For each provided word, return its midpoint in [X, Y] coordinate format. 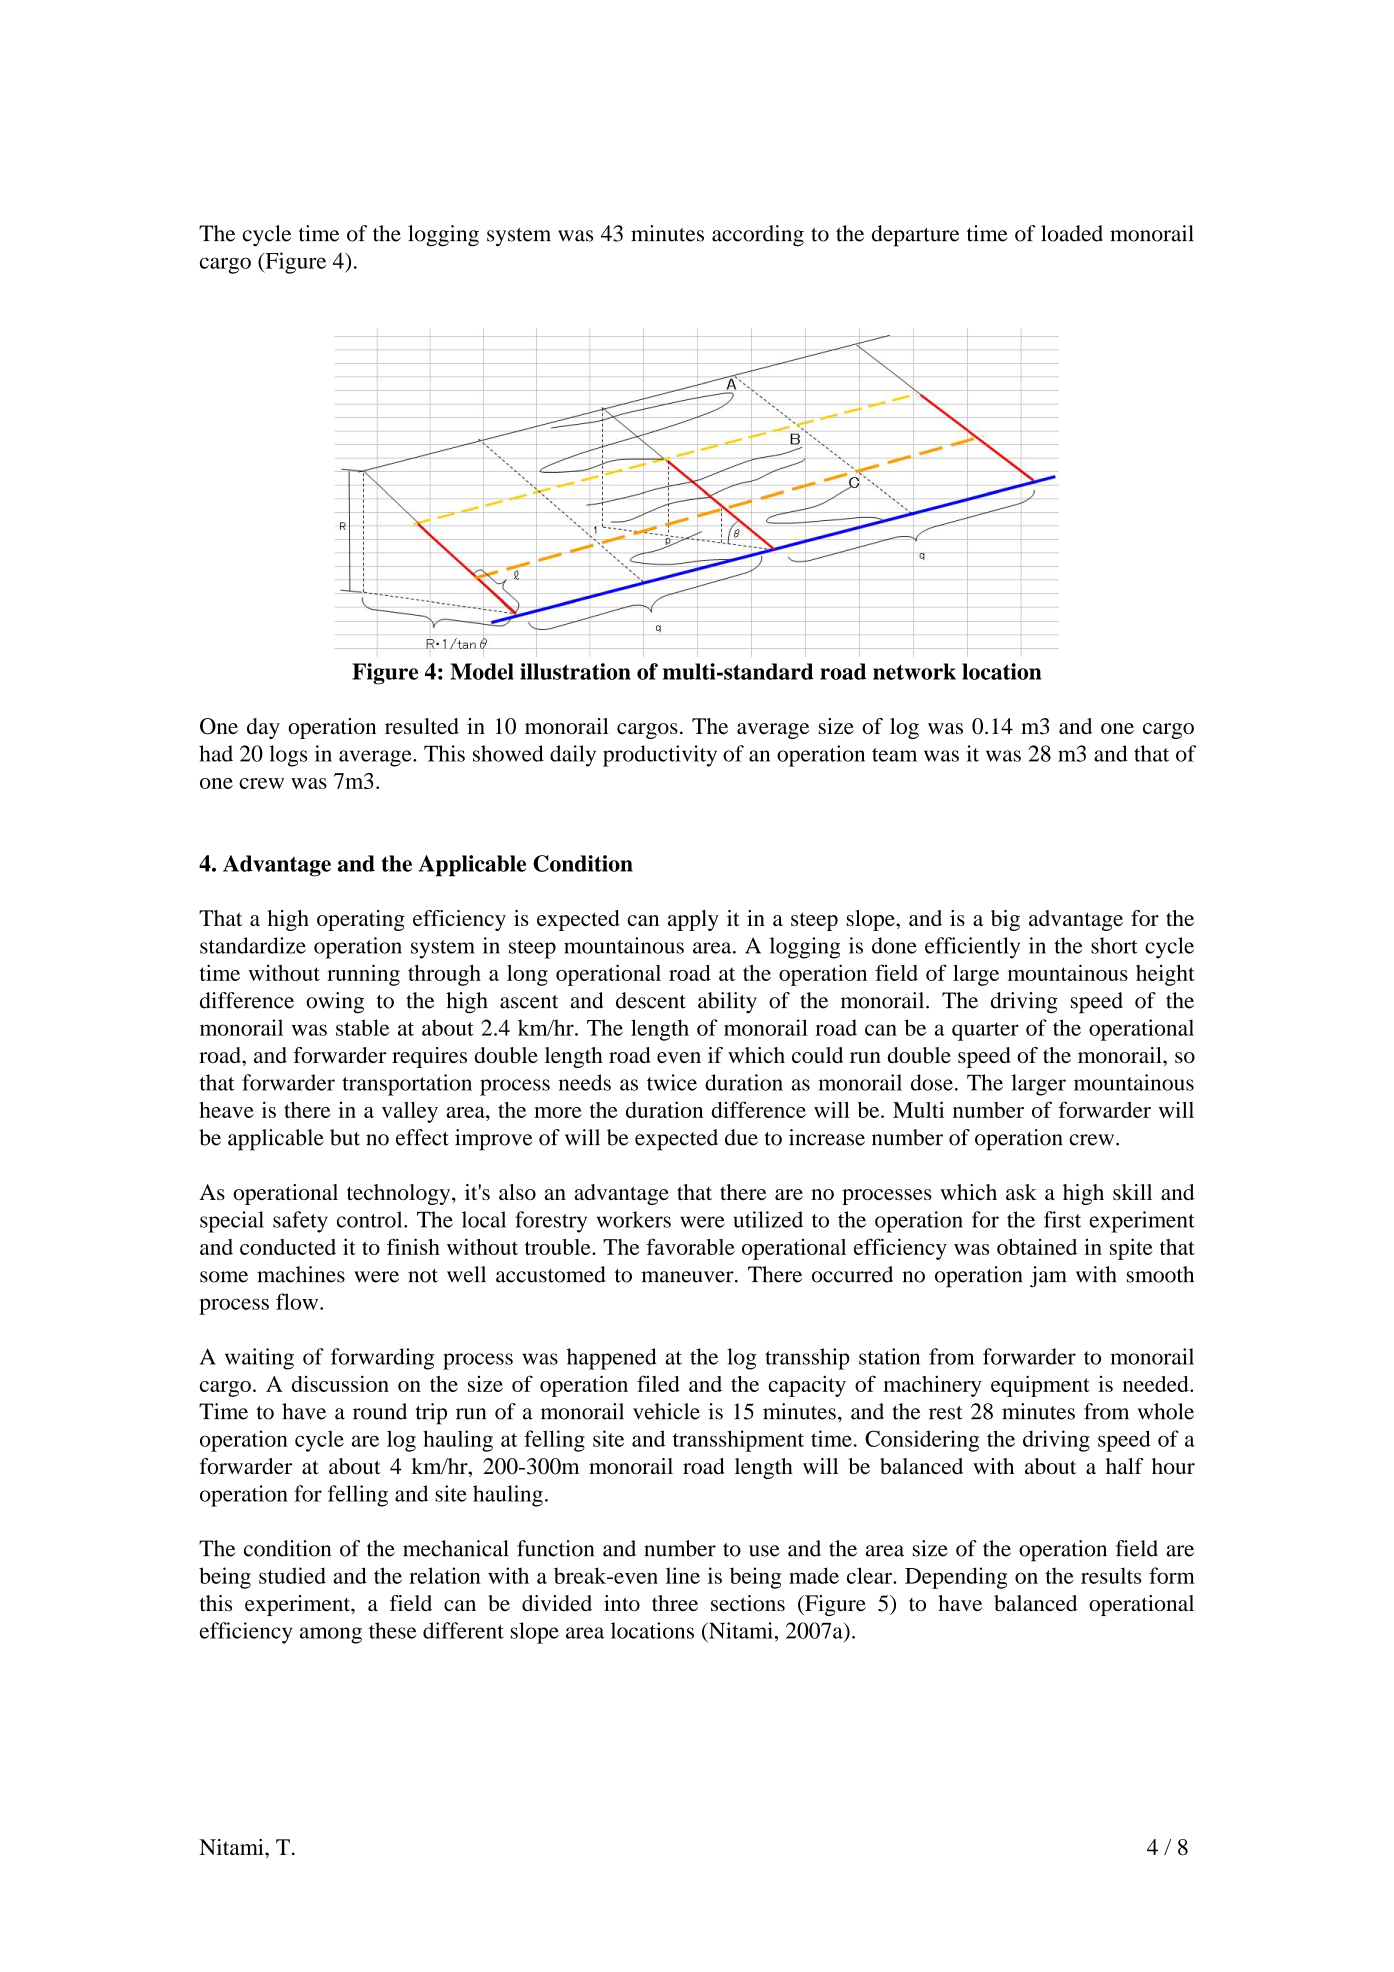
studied [292, 1575]
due [741, 1137]
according [758, 236]
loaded [1072, 233]
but [345, 1137]
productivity [660, 756]
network [914, 671]
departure [915, 236]
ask [1021, 1192]
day [263, 728]
